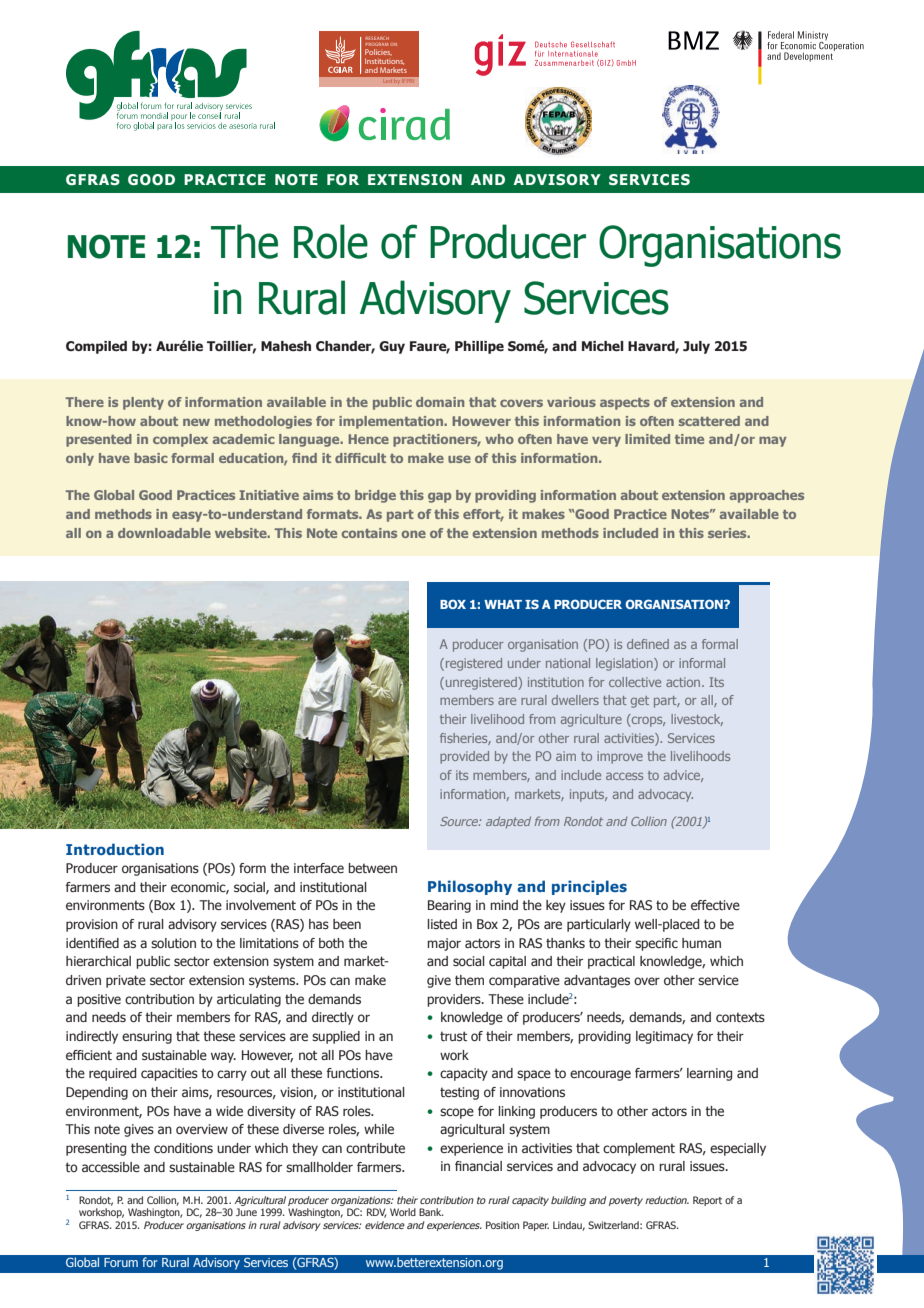 This document has width=924, height=1308. What do you see at coordinates (502, 1225) in the document?
I see `Position` at bounding box center [502, 1225].
